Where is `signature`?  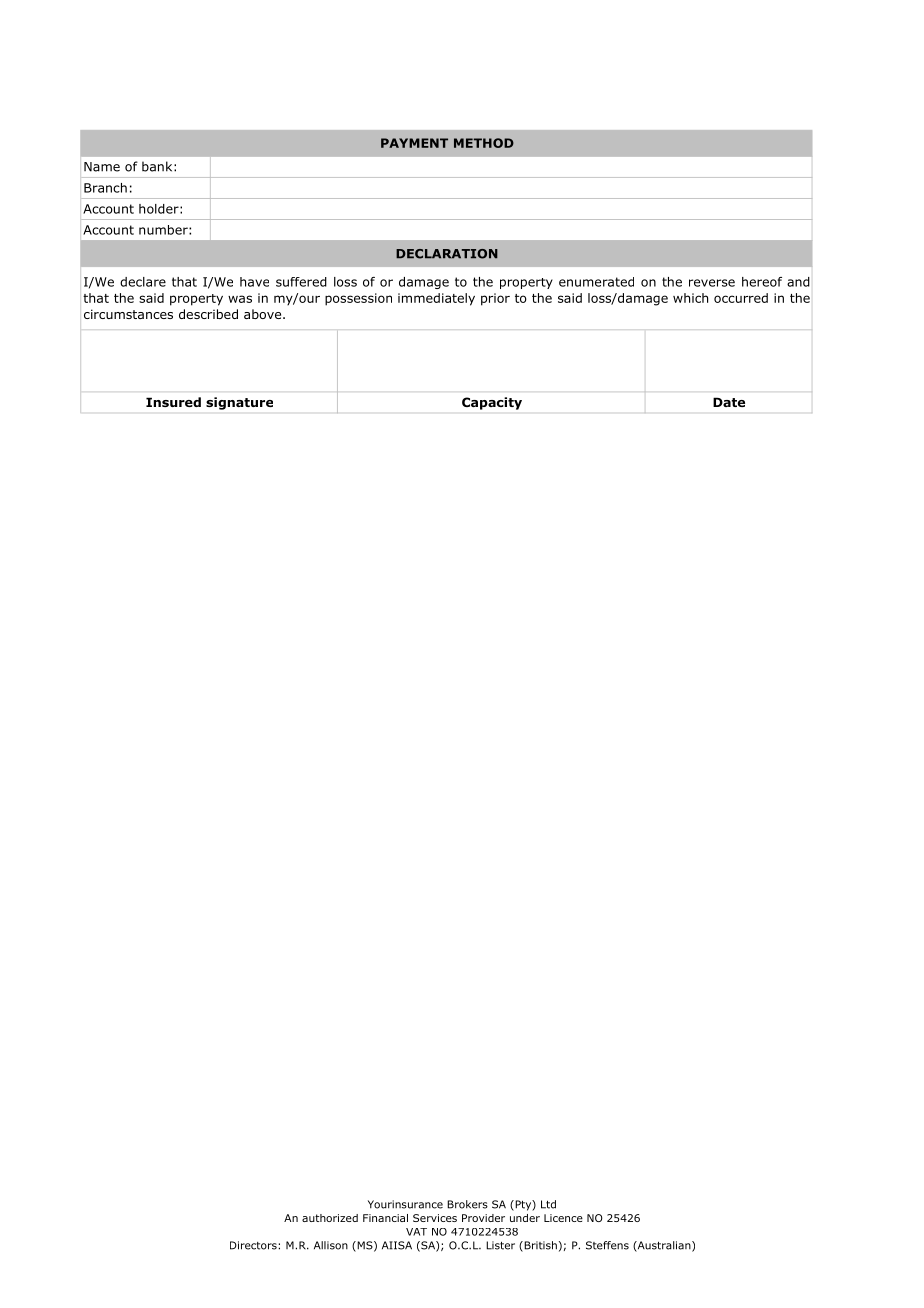
signature is located at coordinates (239, 403).
